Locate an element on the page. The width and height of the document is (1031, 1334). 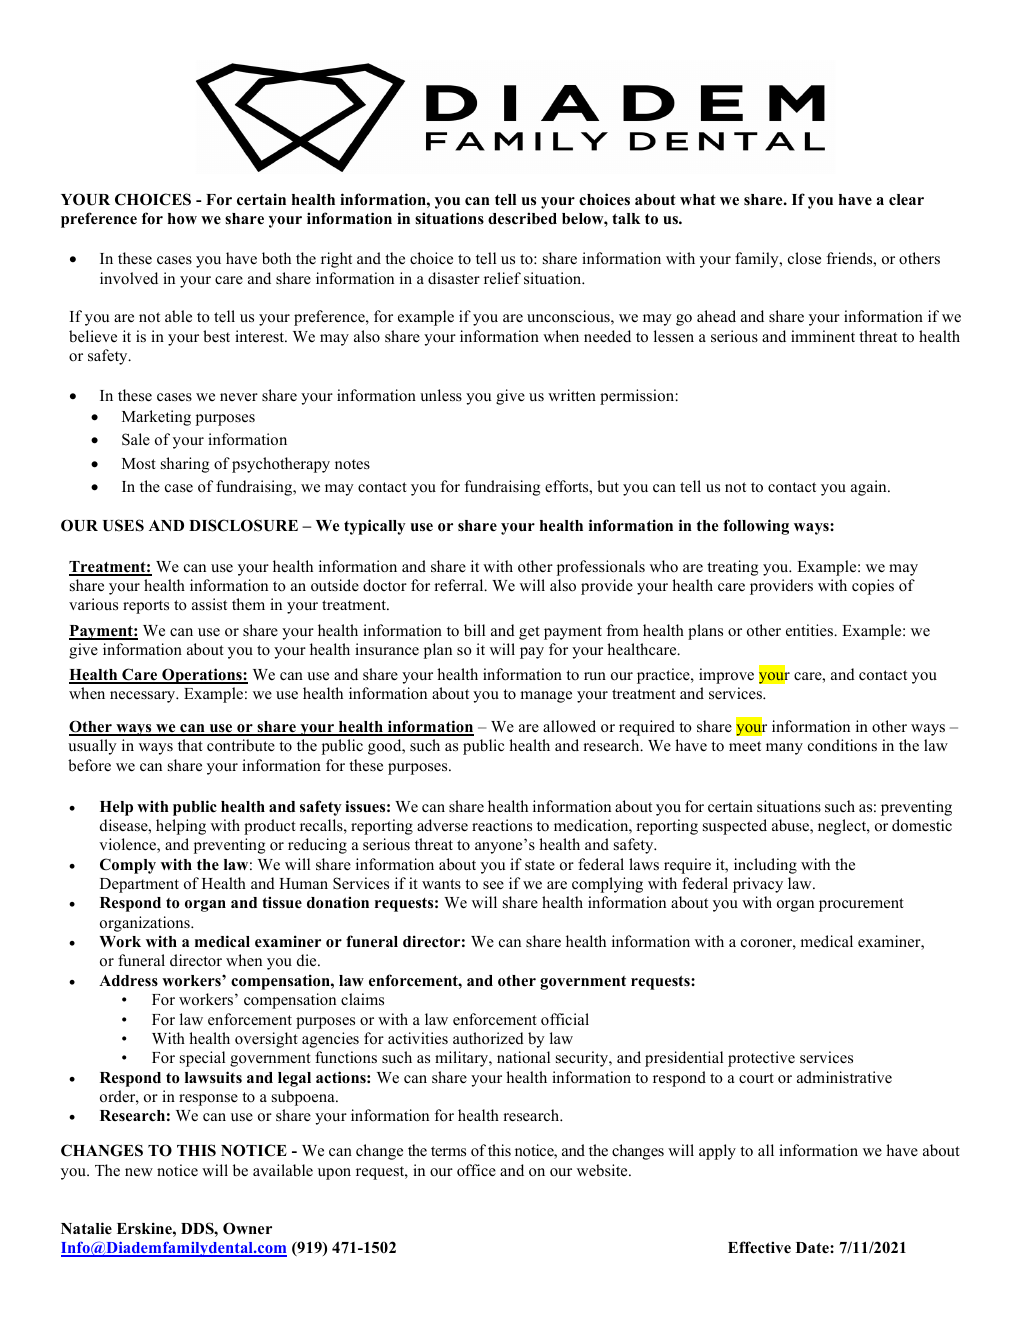
procurement is located at coordinates (861, 905).
